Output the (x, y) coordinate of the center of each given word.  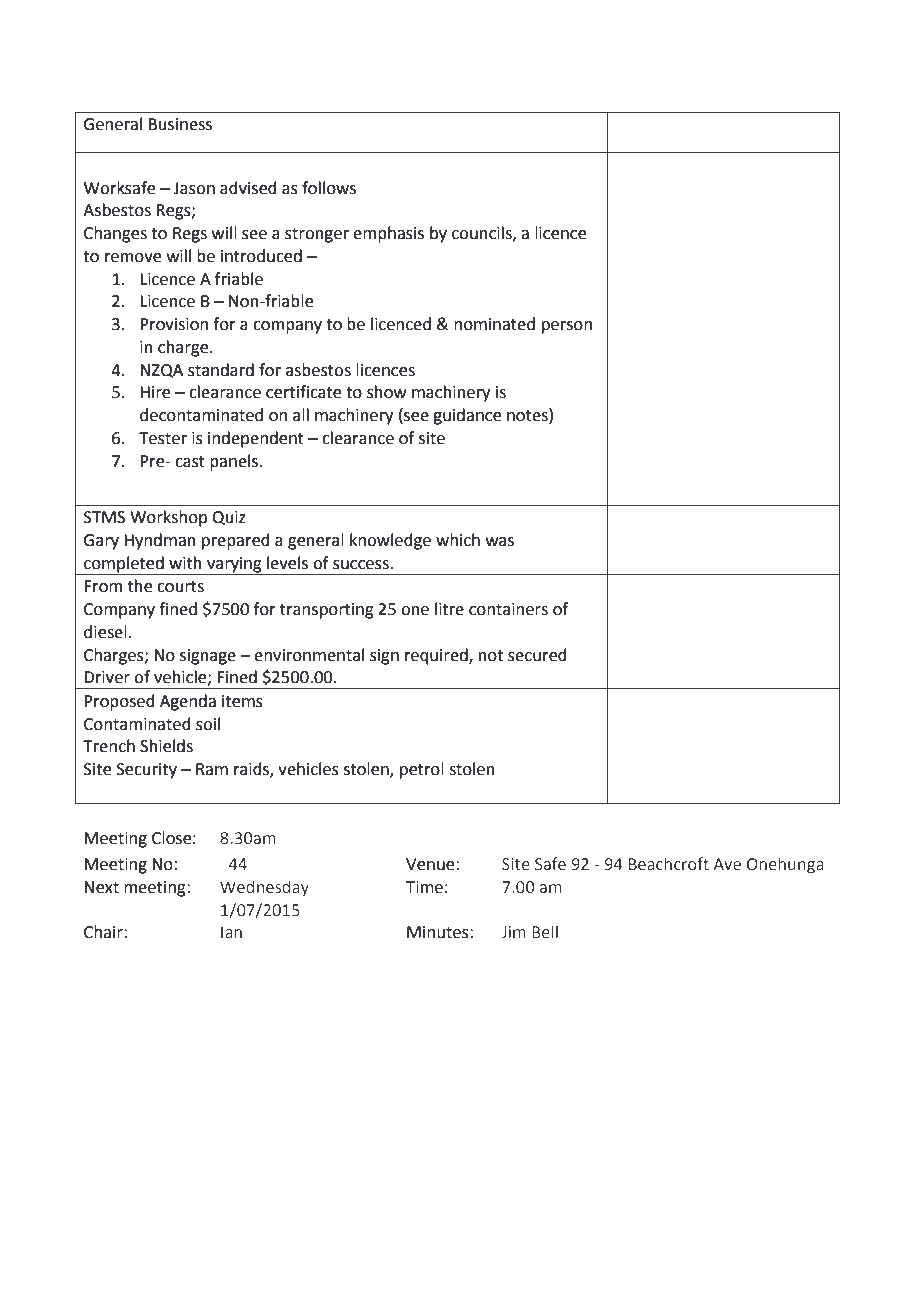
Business (180, 124)
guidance (467, 416)
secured (537, 655)
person (567, 327)
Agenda (188, 702)
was (500, 542)
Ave (727, 864)
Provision (174, 324)
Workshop (168, 518)
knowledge (390, 541)
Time (424, 887)
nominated (494, 324)
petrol (422, 770)
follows (329, 188)
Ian (231, 932)
